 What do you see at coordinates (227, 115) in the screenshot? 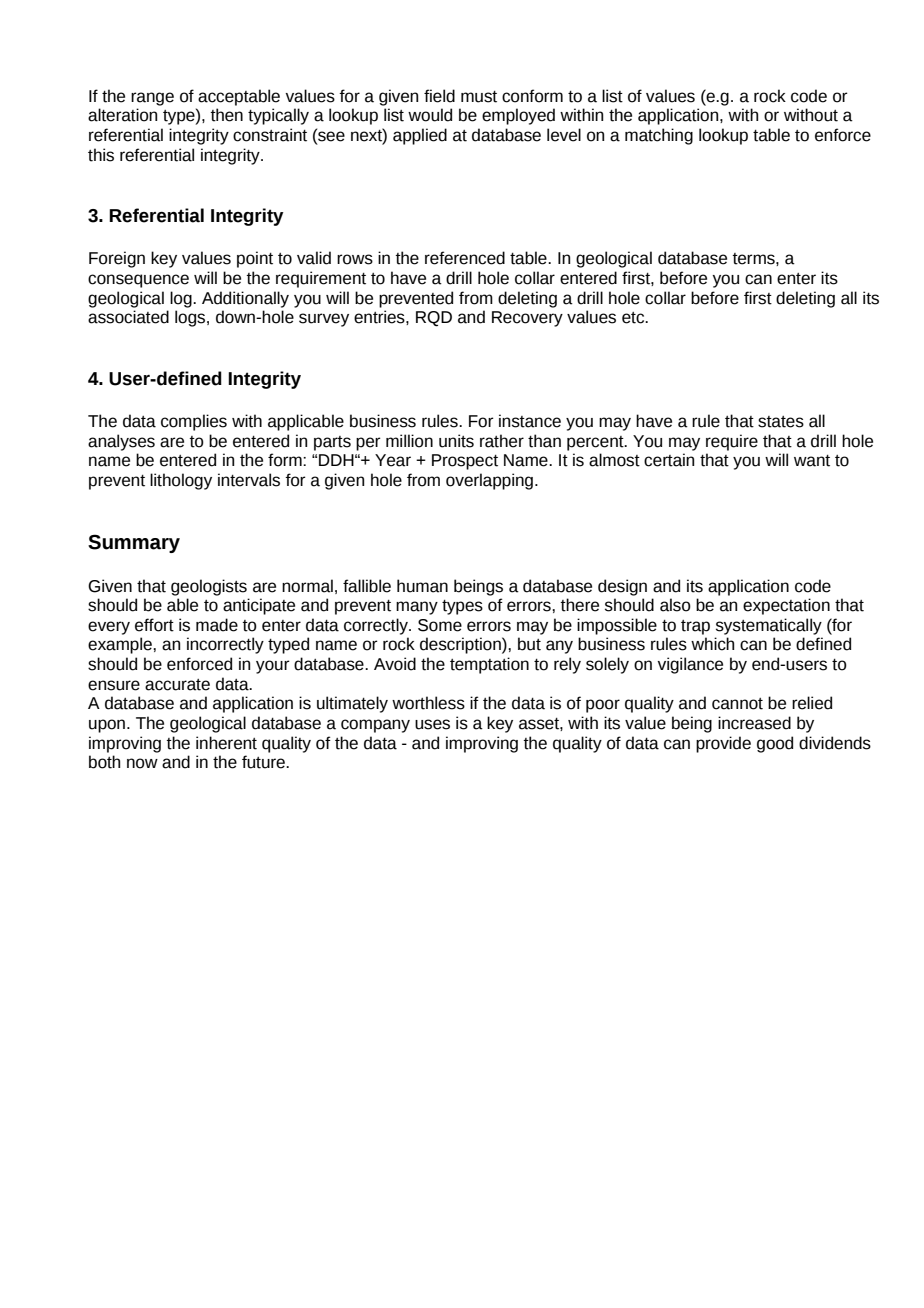
I see `then` at bounding box center [227, 115].
